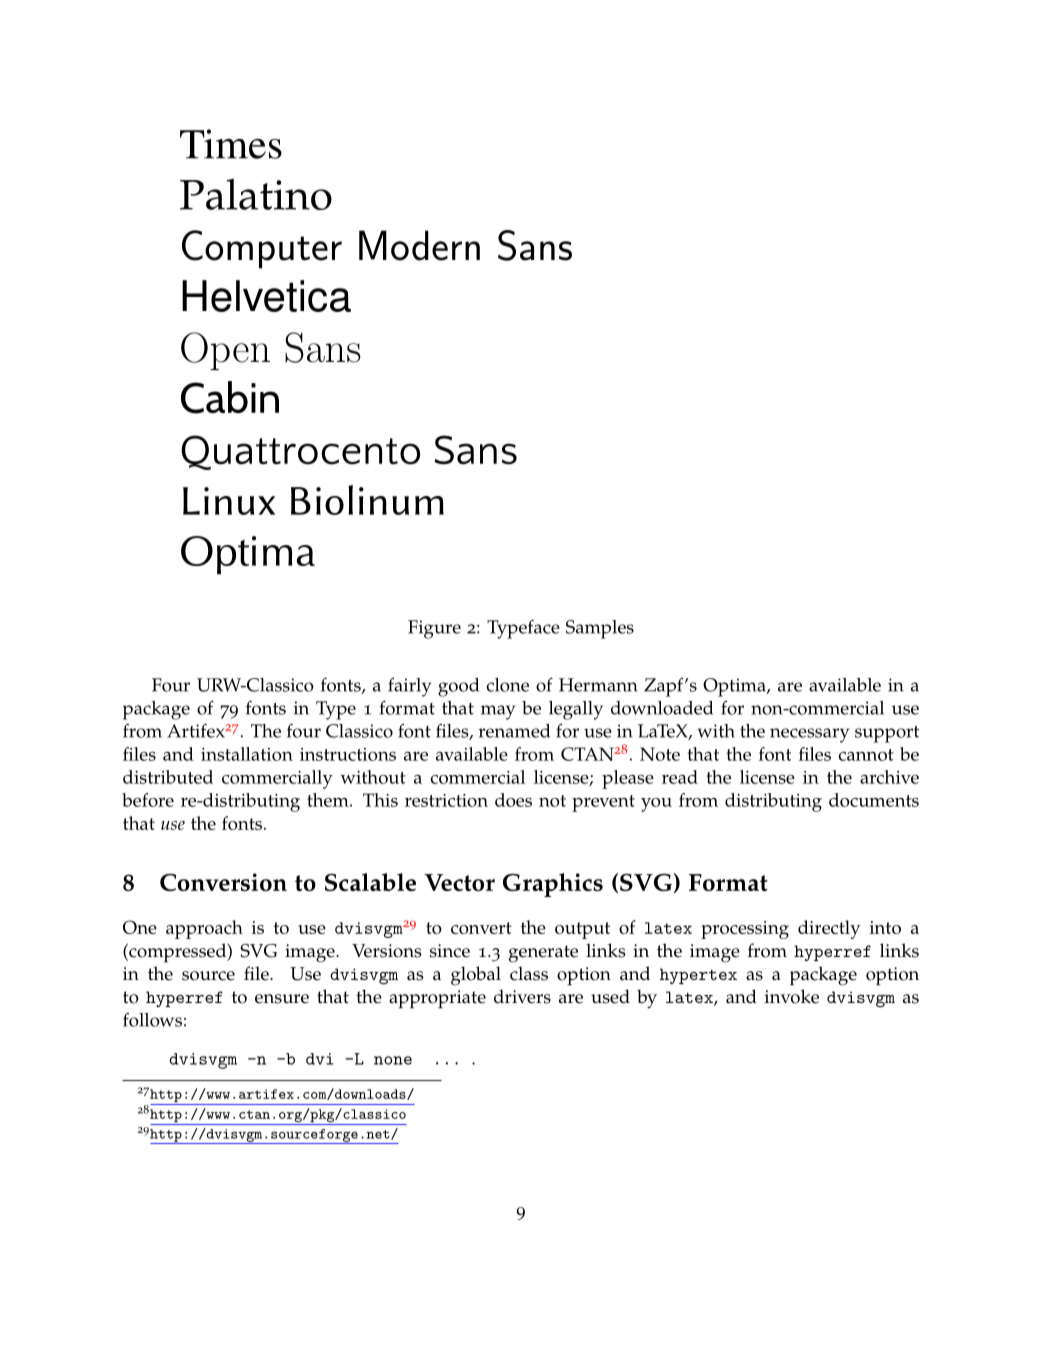  I want to click on necessary, so click(809, 735).
